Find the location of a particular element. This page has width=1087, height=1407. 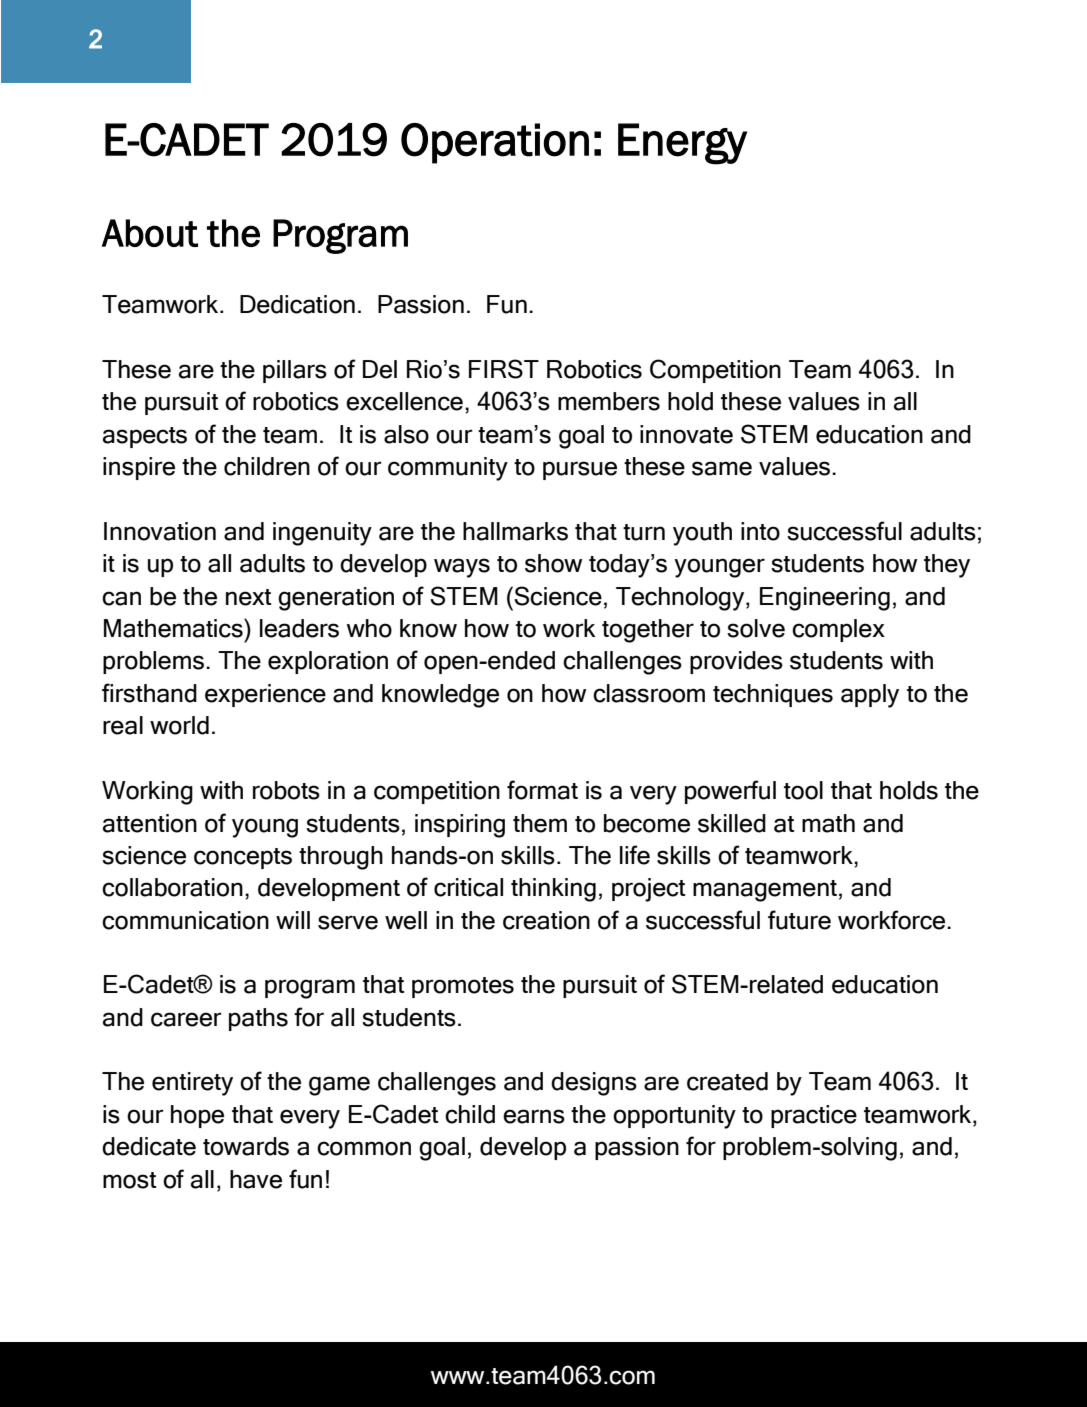

Innovation is located at coordinates (160, 531).
